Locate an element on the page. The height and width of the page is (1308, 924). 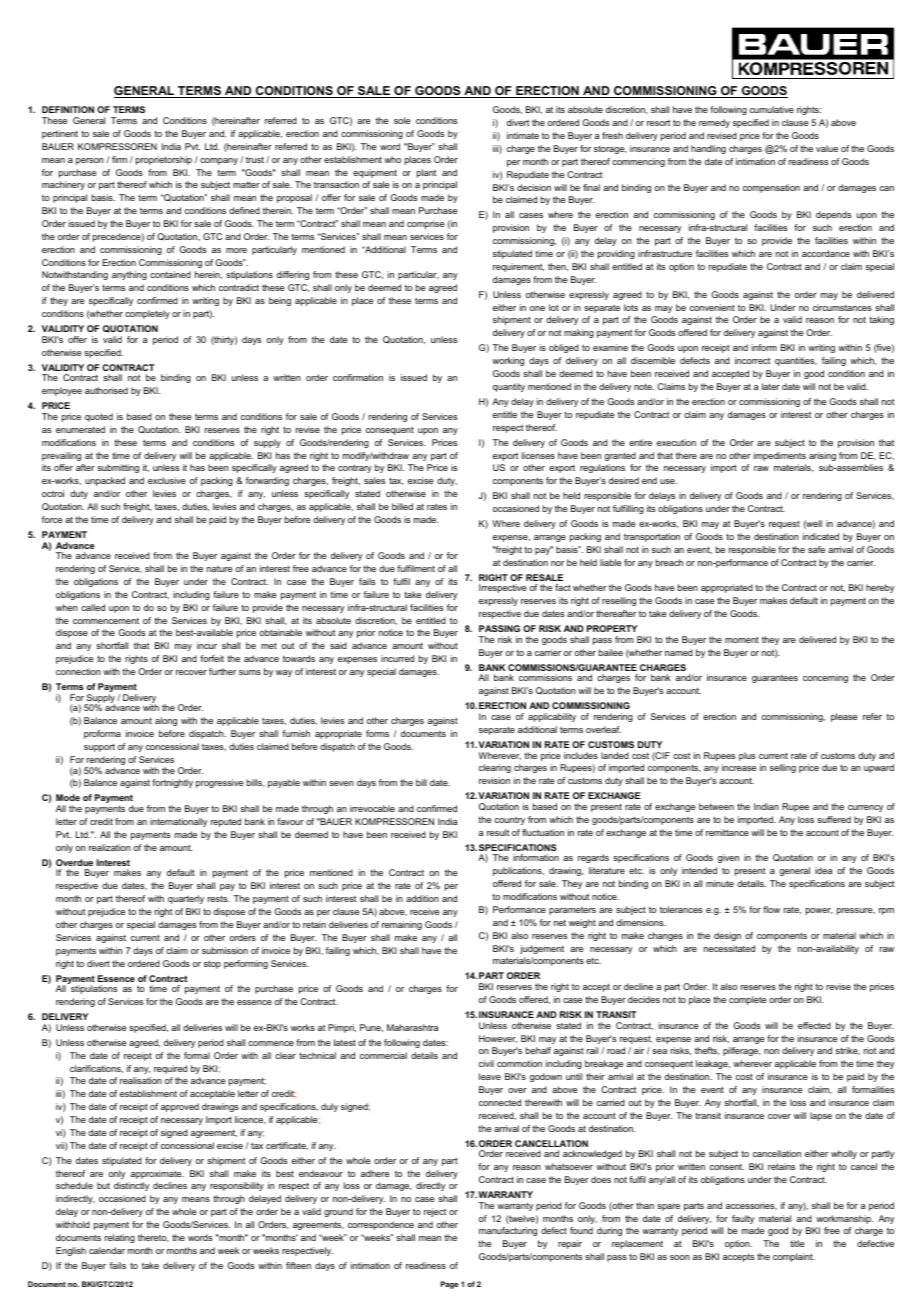
judgement is located at coordinates (542, 949).
